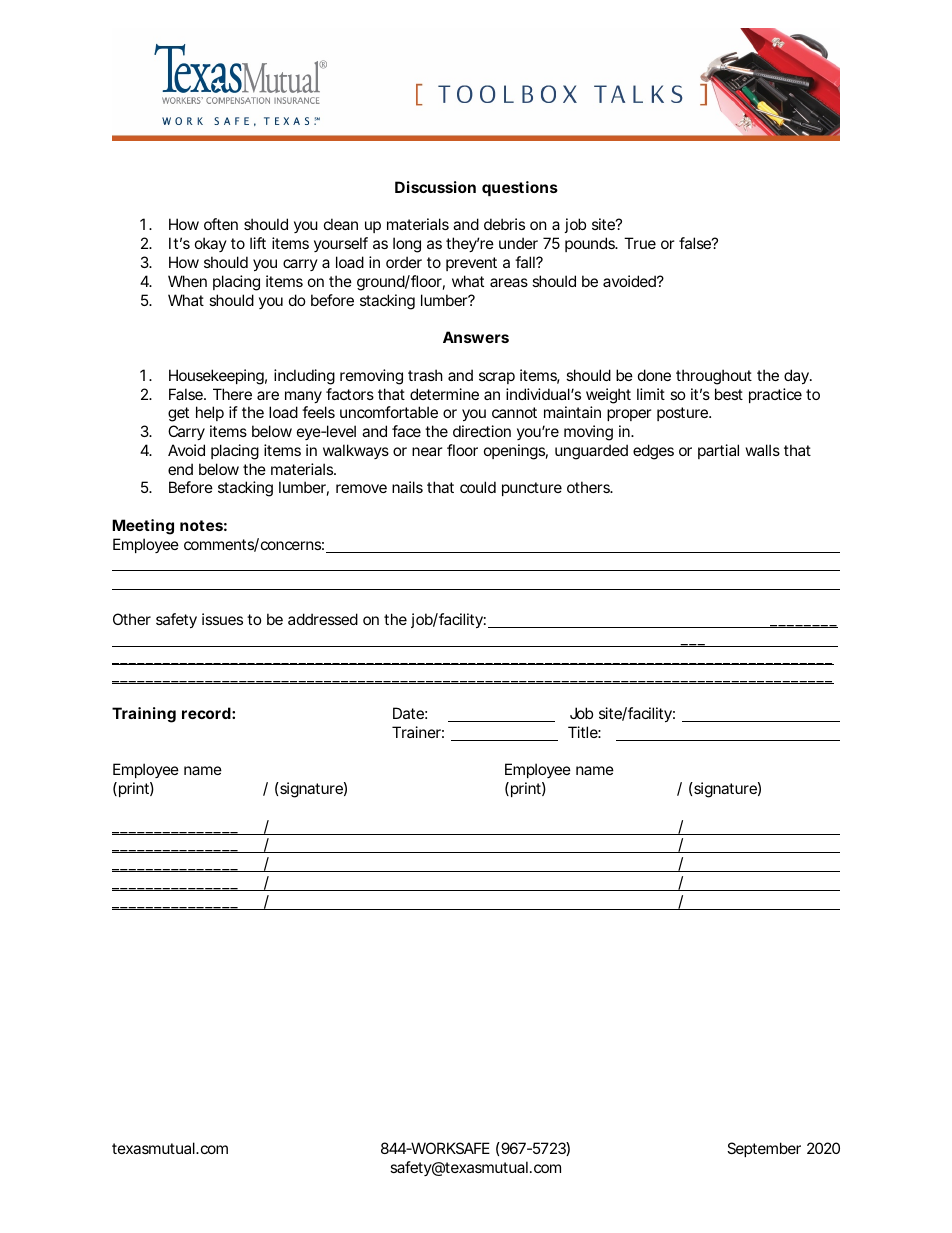  Describe the element at coordinates (764, 1149) in the screenshot. I see `September` at that location.
